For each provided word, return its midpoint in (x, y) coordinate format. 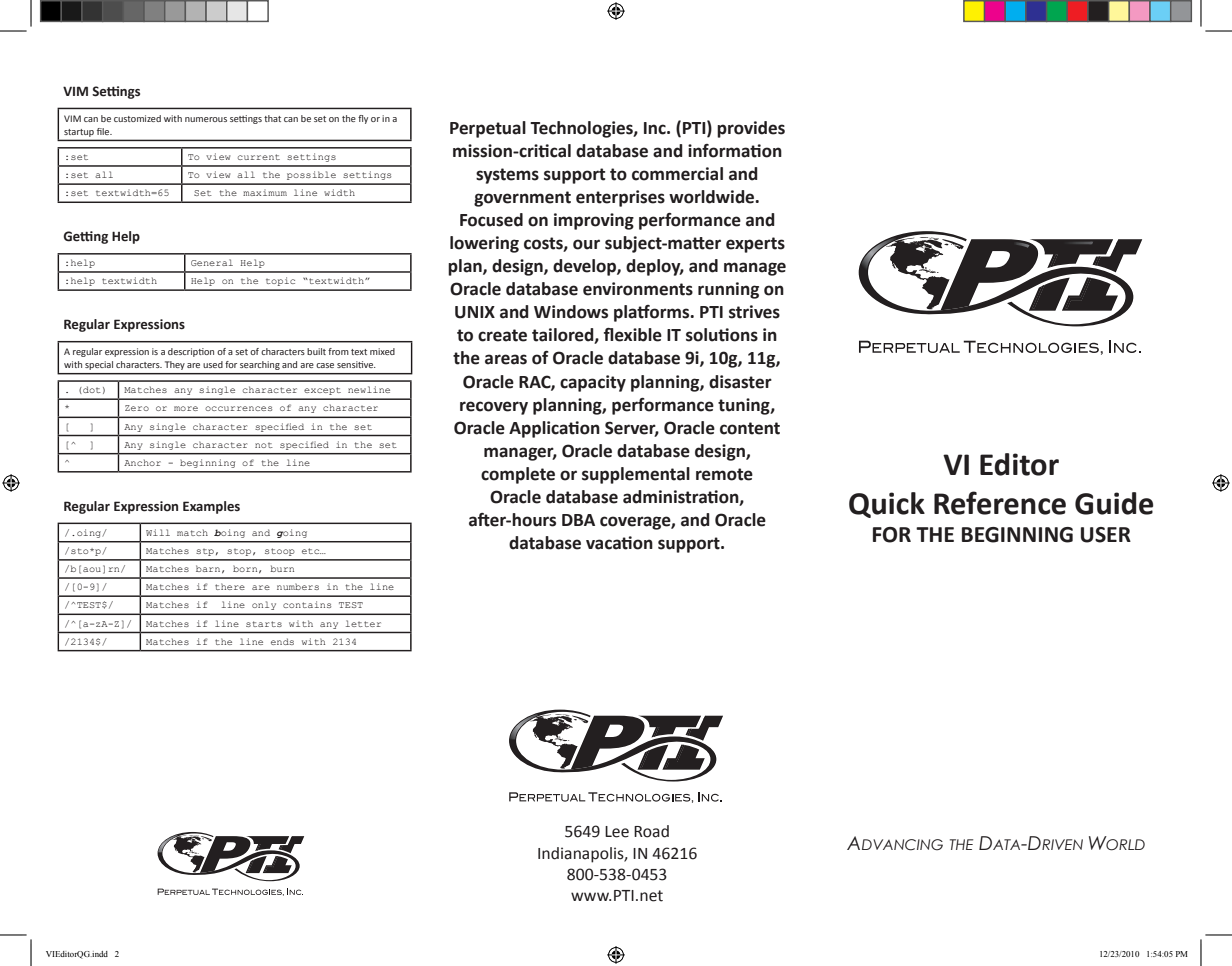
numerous (206, 119)
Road (651, 831)
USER (1106, 535)
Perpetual (488, 129)
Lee (617, 832)
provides (751, 129)
